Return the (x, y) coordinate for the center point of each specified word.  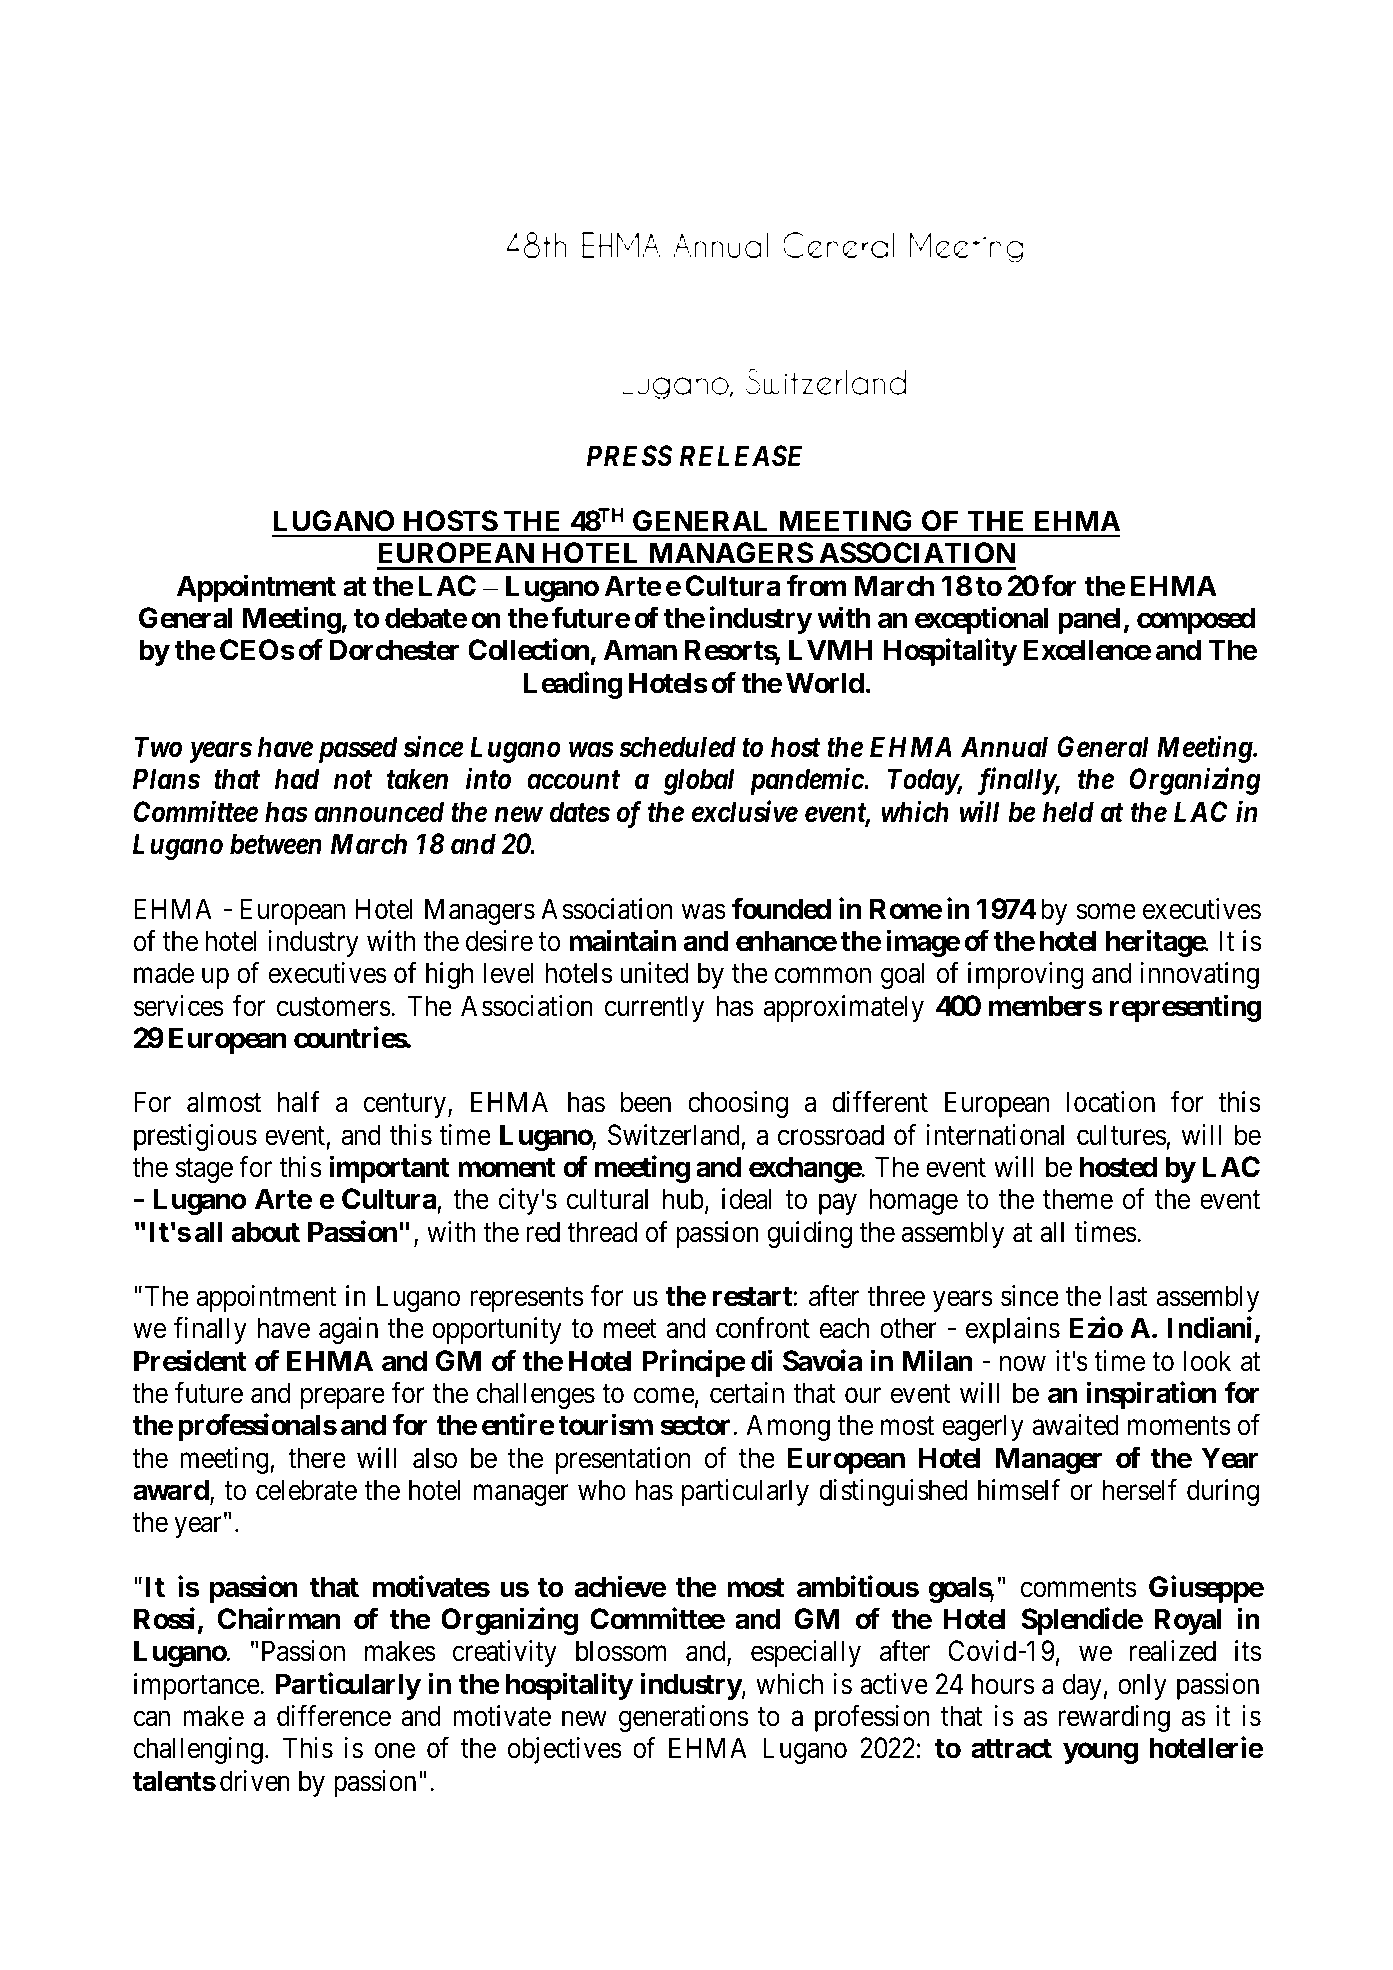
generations (683, 1718)
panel (1089, 620)
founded (781, 908)
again (348, 1330)
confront (763, 1328)
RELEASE (741, 456)
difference (334, 1716)
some (1106, 912)
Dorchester (394, 650)
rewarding (1114, 1718)
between (276, 844)
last (1128, 1296)
